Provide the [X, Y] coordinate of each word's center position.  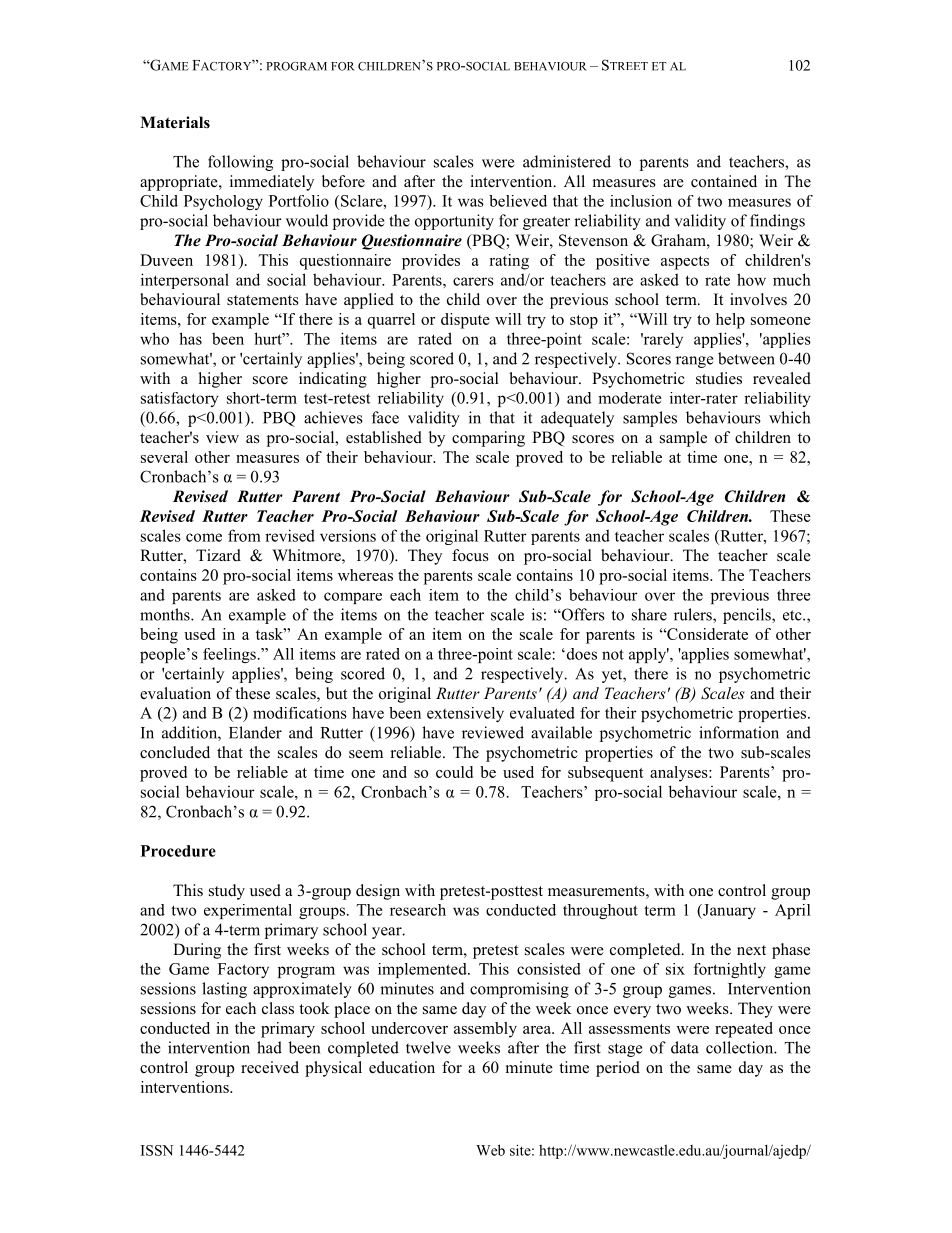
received [270, 1067]
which [789, 417]
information [739, 732]
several [164, 457]
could [454, 772]
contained [724, 181]
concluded [175, 752]
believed [518, 201]
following [240, 163]
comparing [488, 439]
